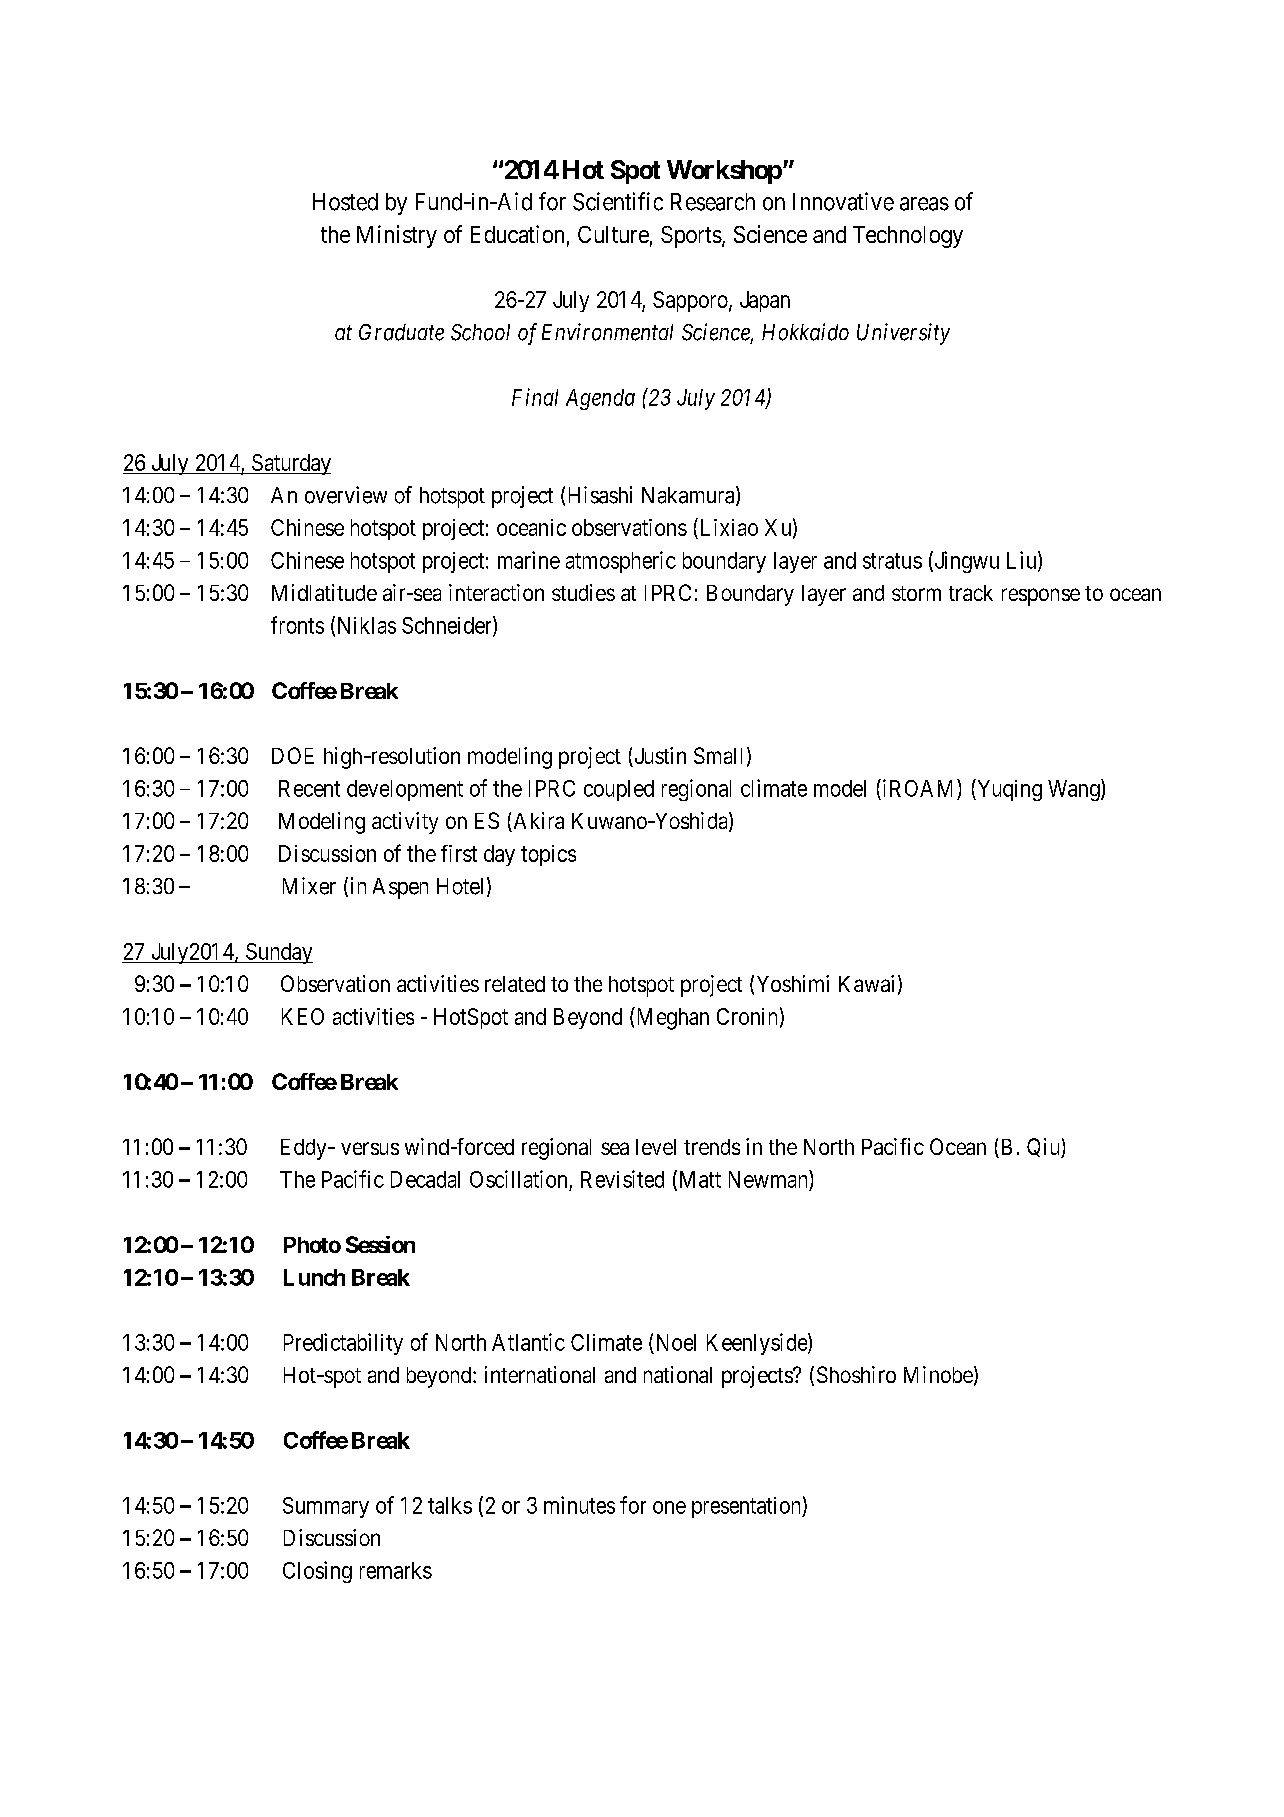  What do you see at coordinates (345, 202) in the page?
I see `Hosted` at bounding box center [345, 202].
